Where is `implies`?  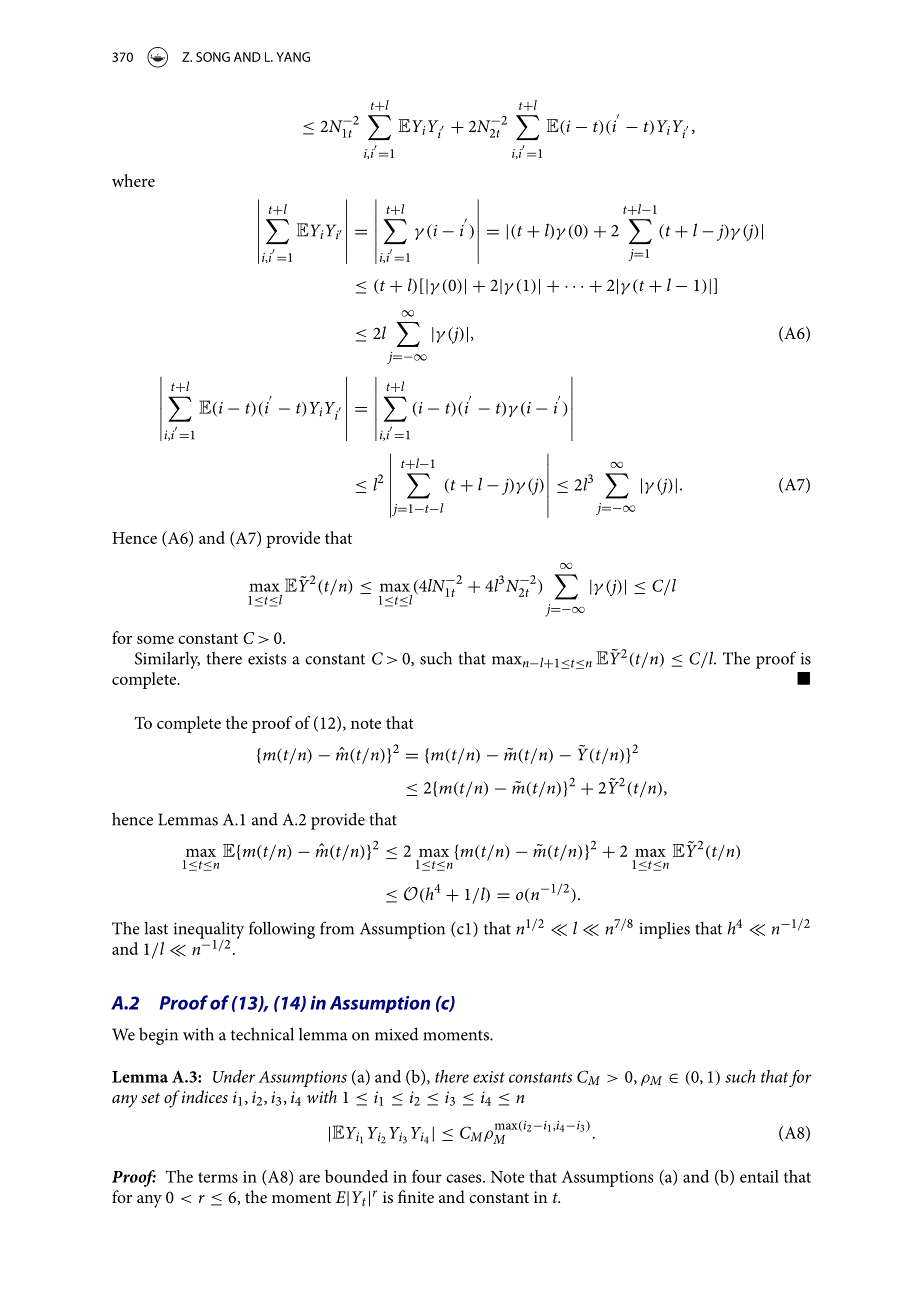
implies is located at coordinates (664, 930).
